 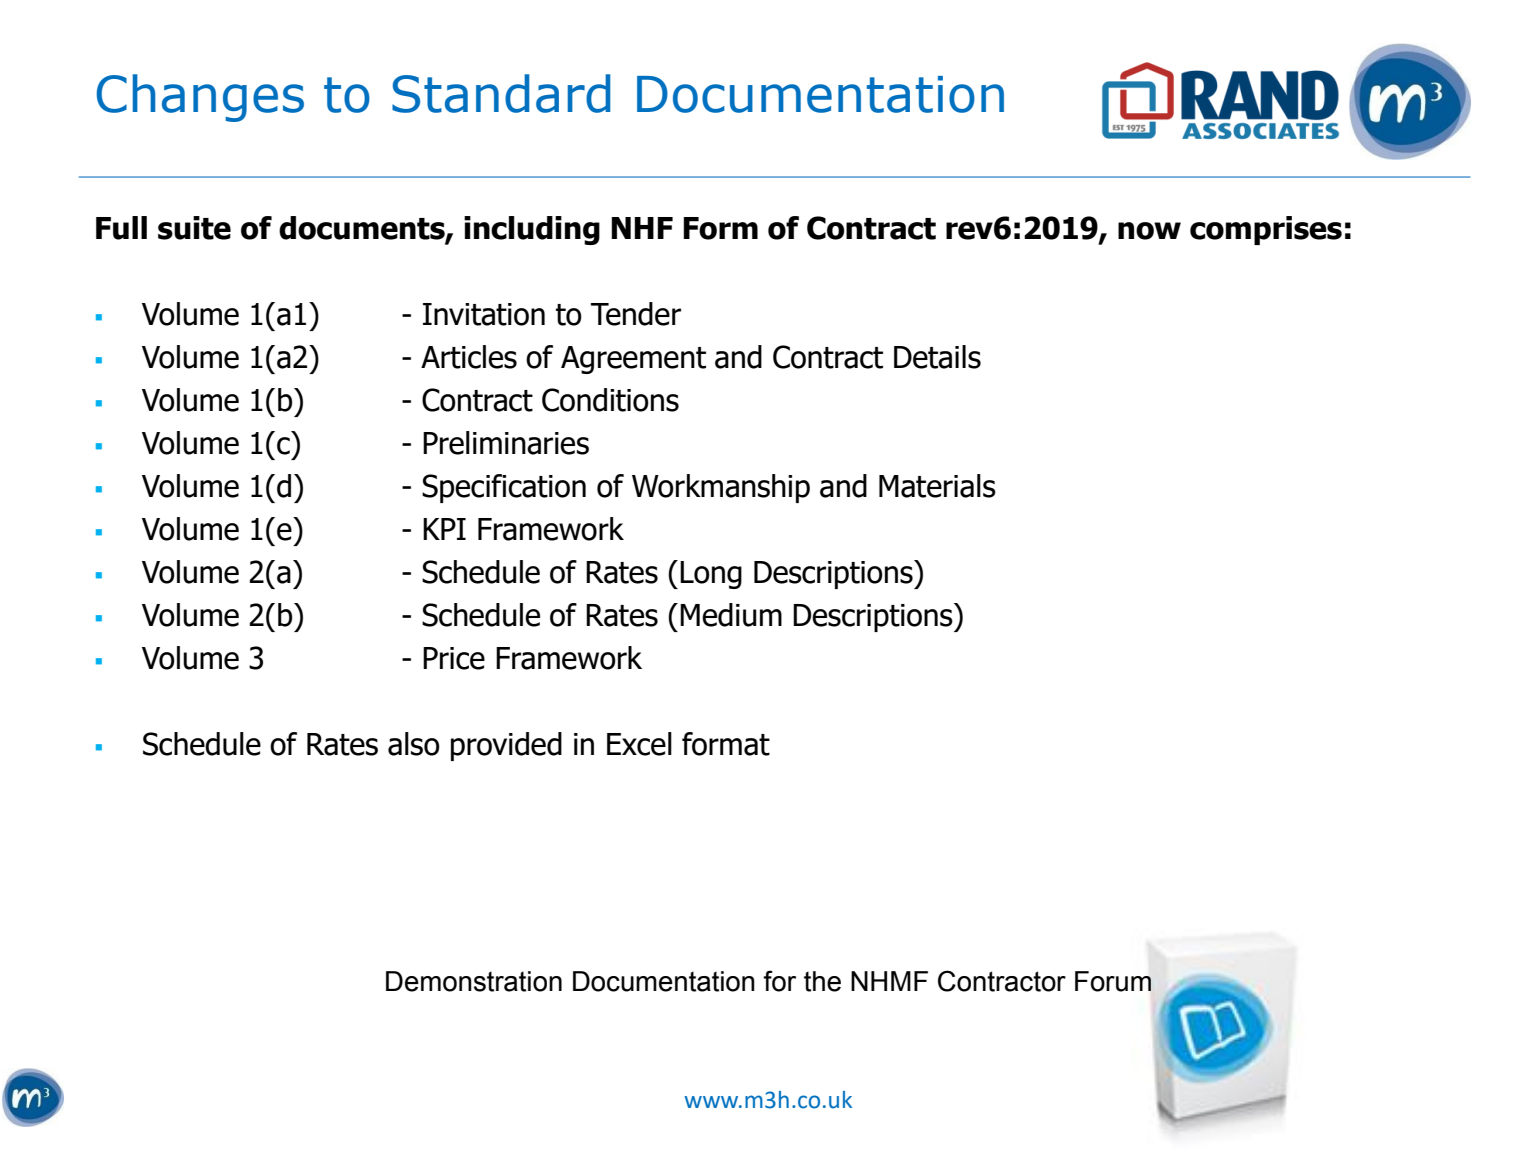 What do you see at coordinates (501, 93) in the page?
I see `Standard` at bounding box center [501, 93].
